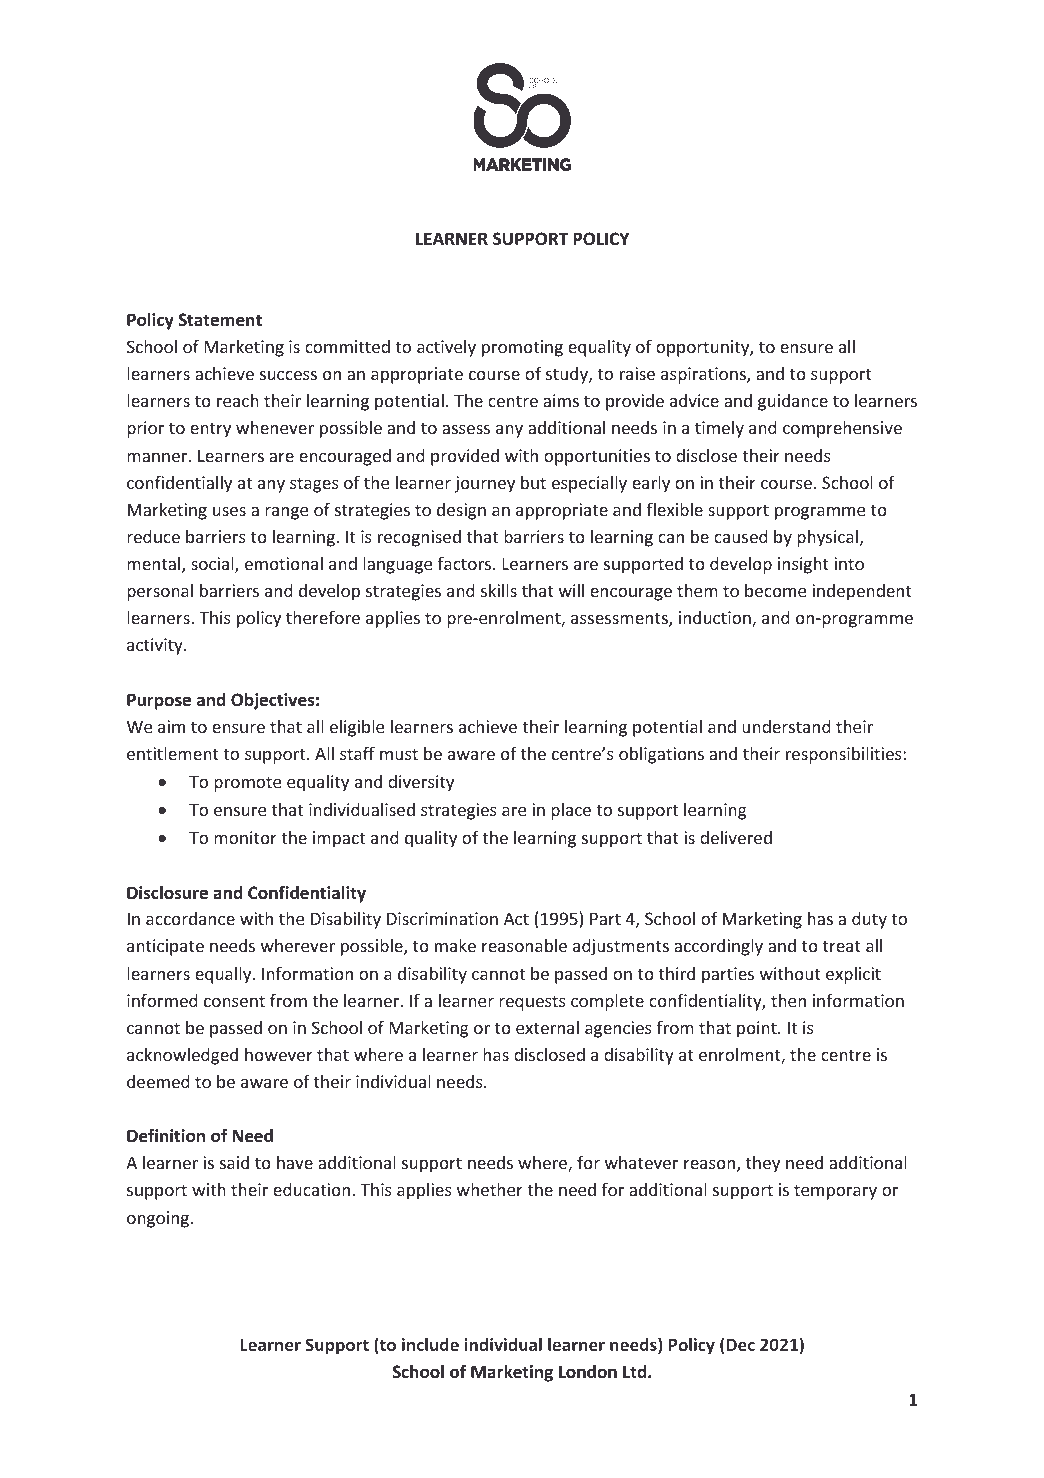 The height and width of the screenshot is (1478, 1044). Describe the element at coordinates (793, 402) in the screenshot. I see `guidance` at that location.
